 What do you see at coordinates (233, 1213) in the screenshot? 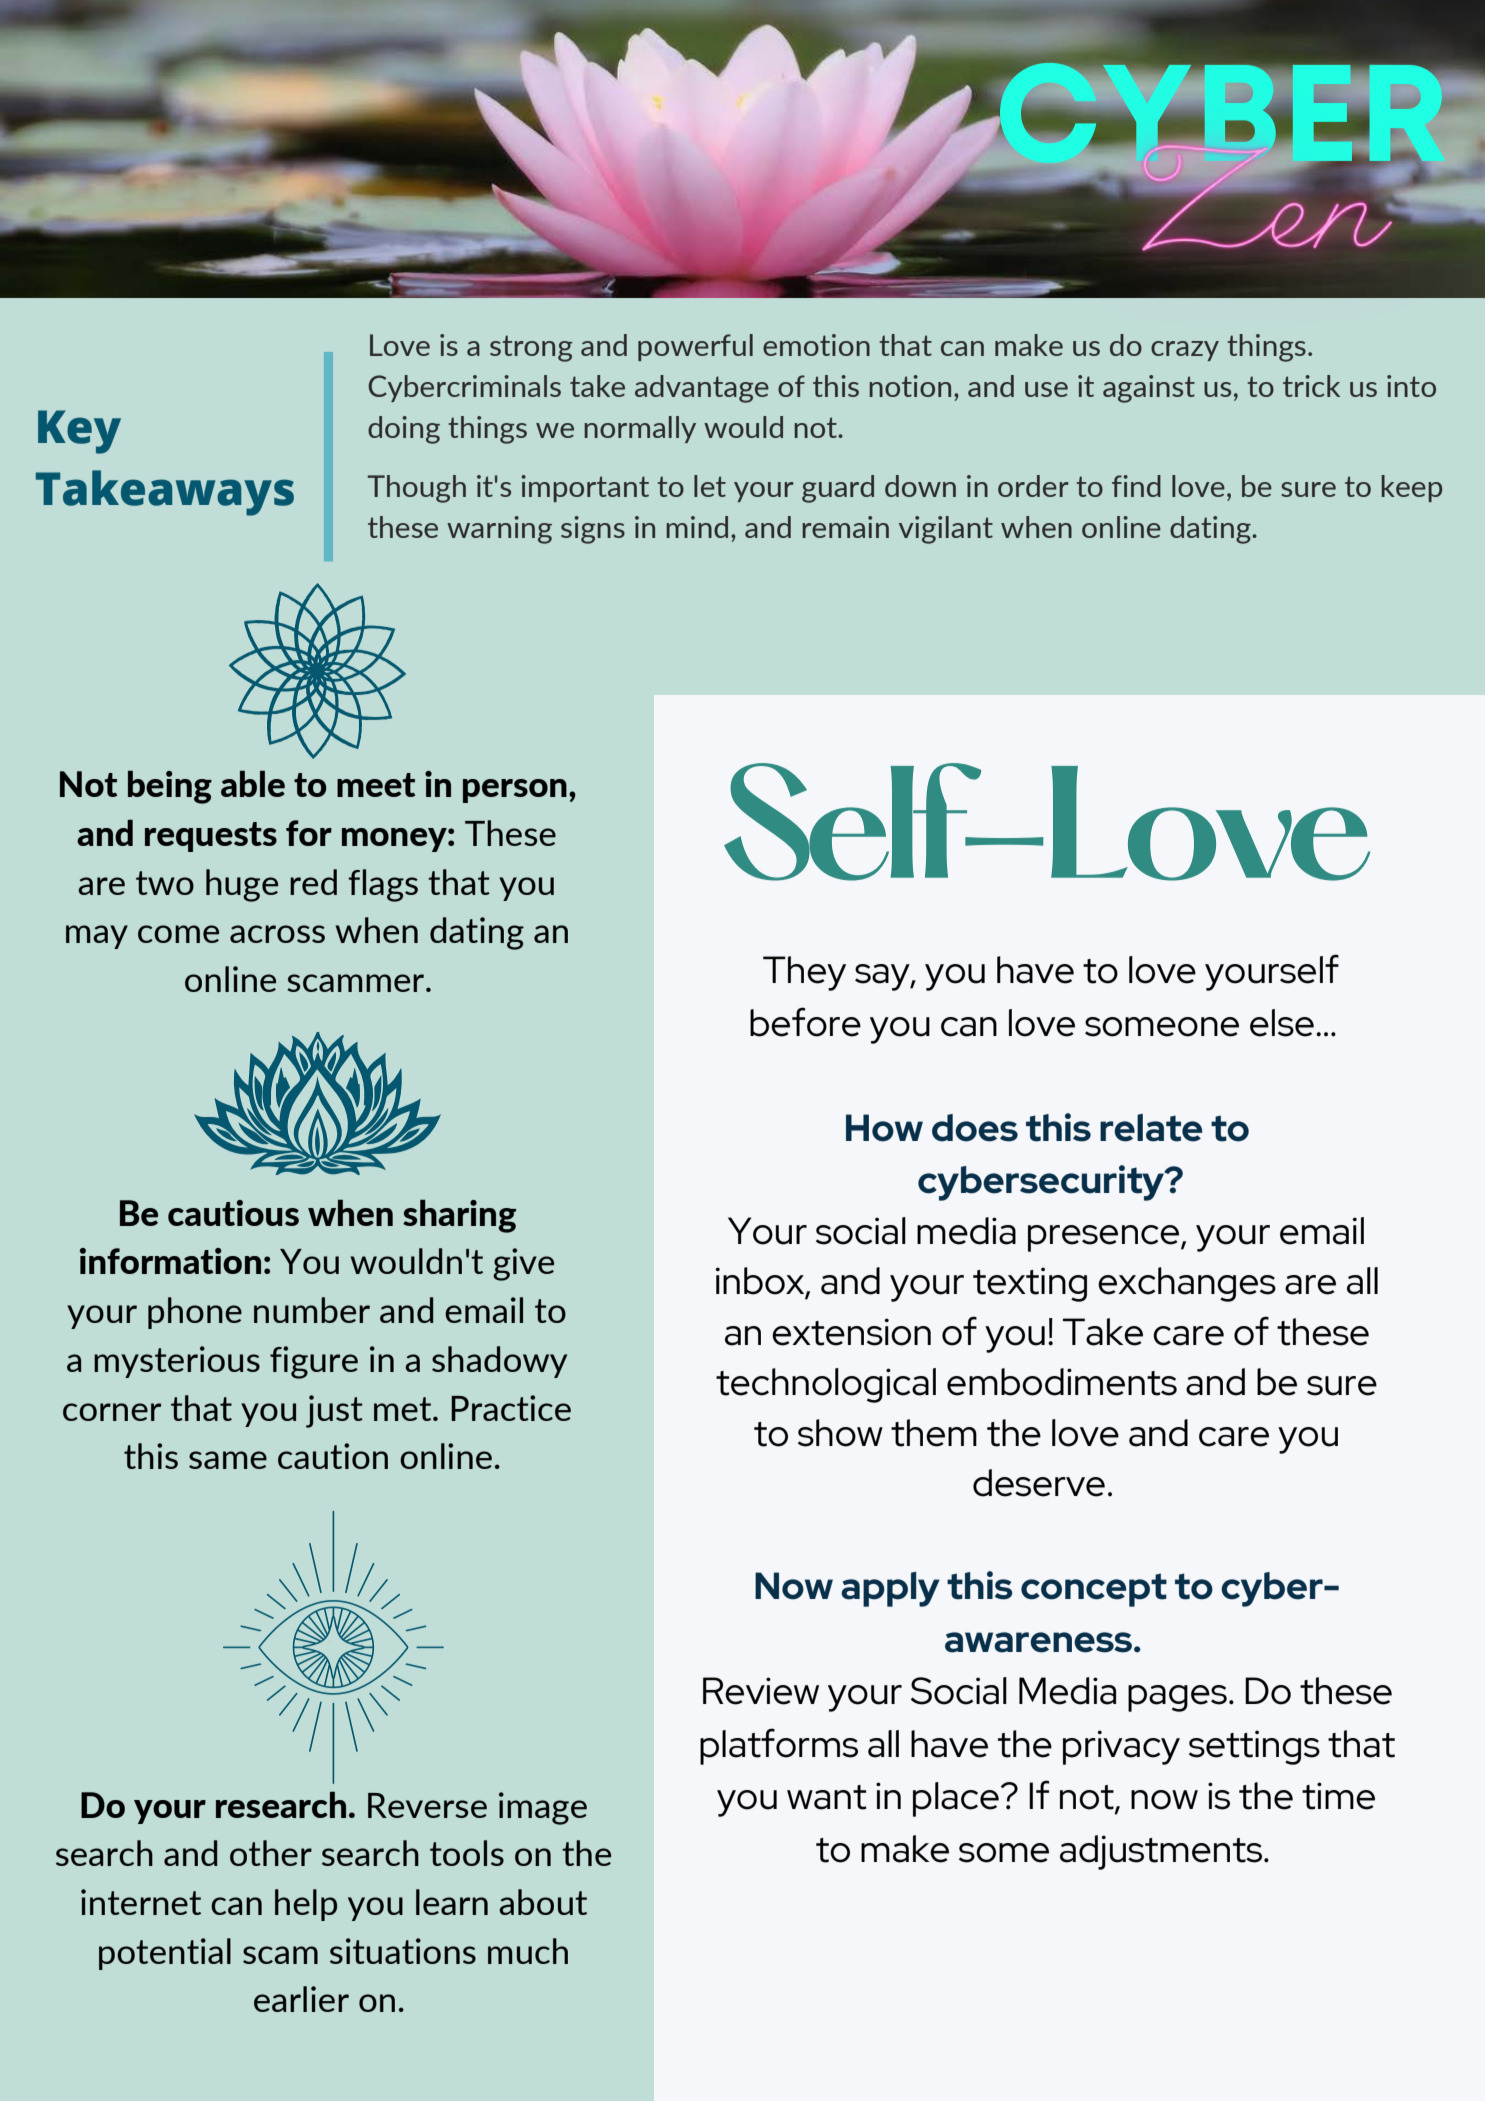
I see `cautious` at bounding box center [233, 1213].
